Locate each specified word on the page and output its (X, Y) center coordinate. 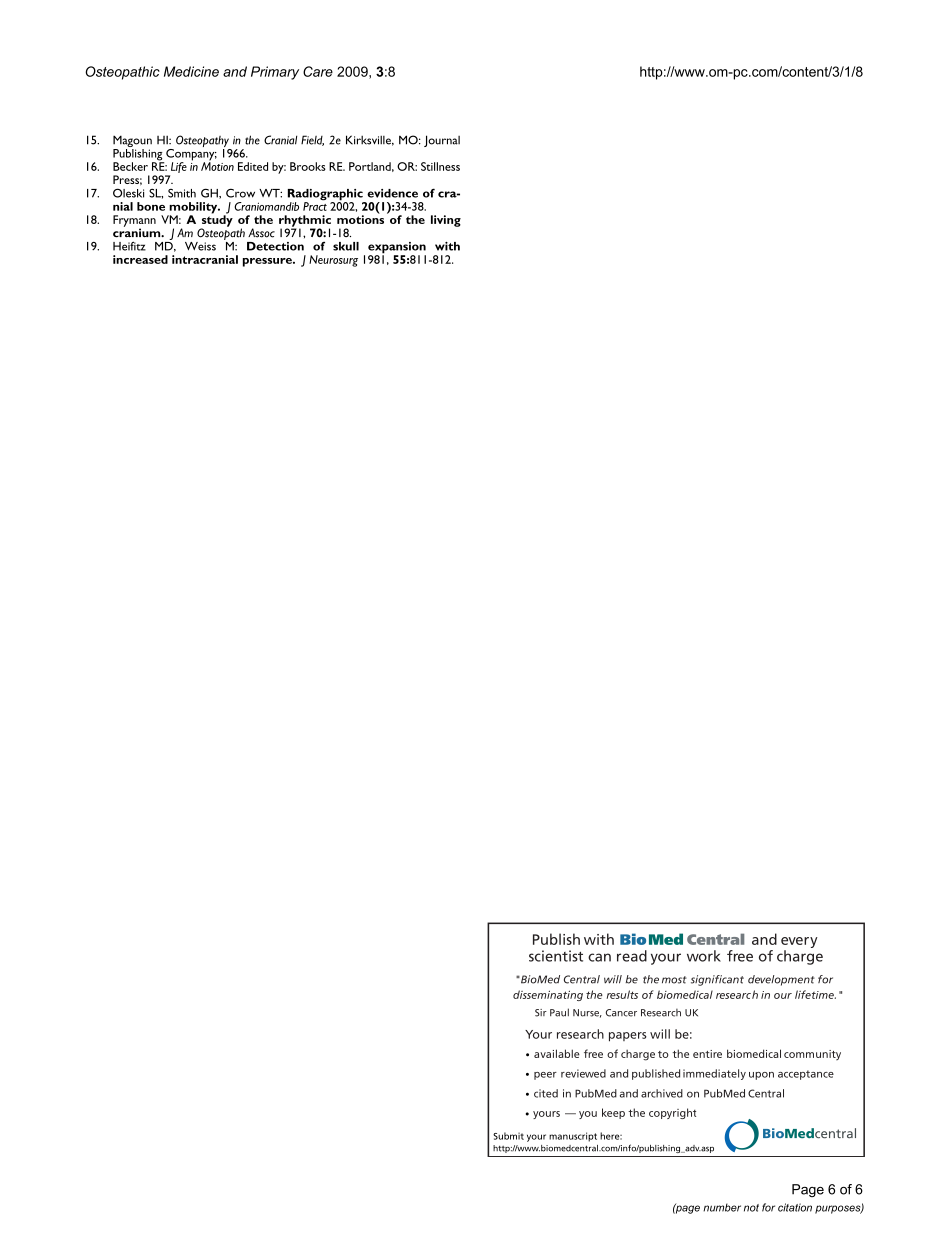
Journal (442, 141)
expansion (397, 249)
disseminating (548, 995)
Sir (541, 1013)
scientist (556, 956)
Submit (508, 1136)
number (722, 1207)
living (446, 221)
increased (140, 259)
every (799, 942)
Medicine (191, 71)
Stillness (440, 166)
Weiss (200, 246)
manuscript (573, 1137)
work (704, 956)
